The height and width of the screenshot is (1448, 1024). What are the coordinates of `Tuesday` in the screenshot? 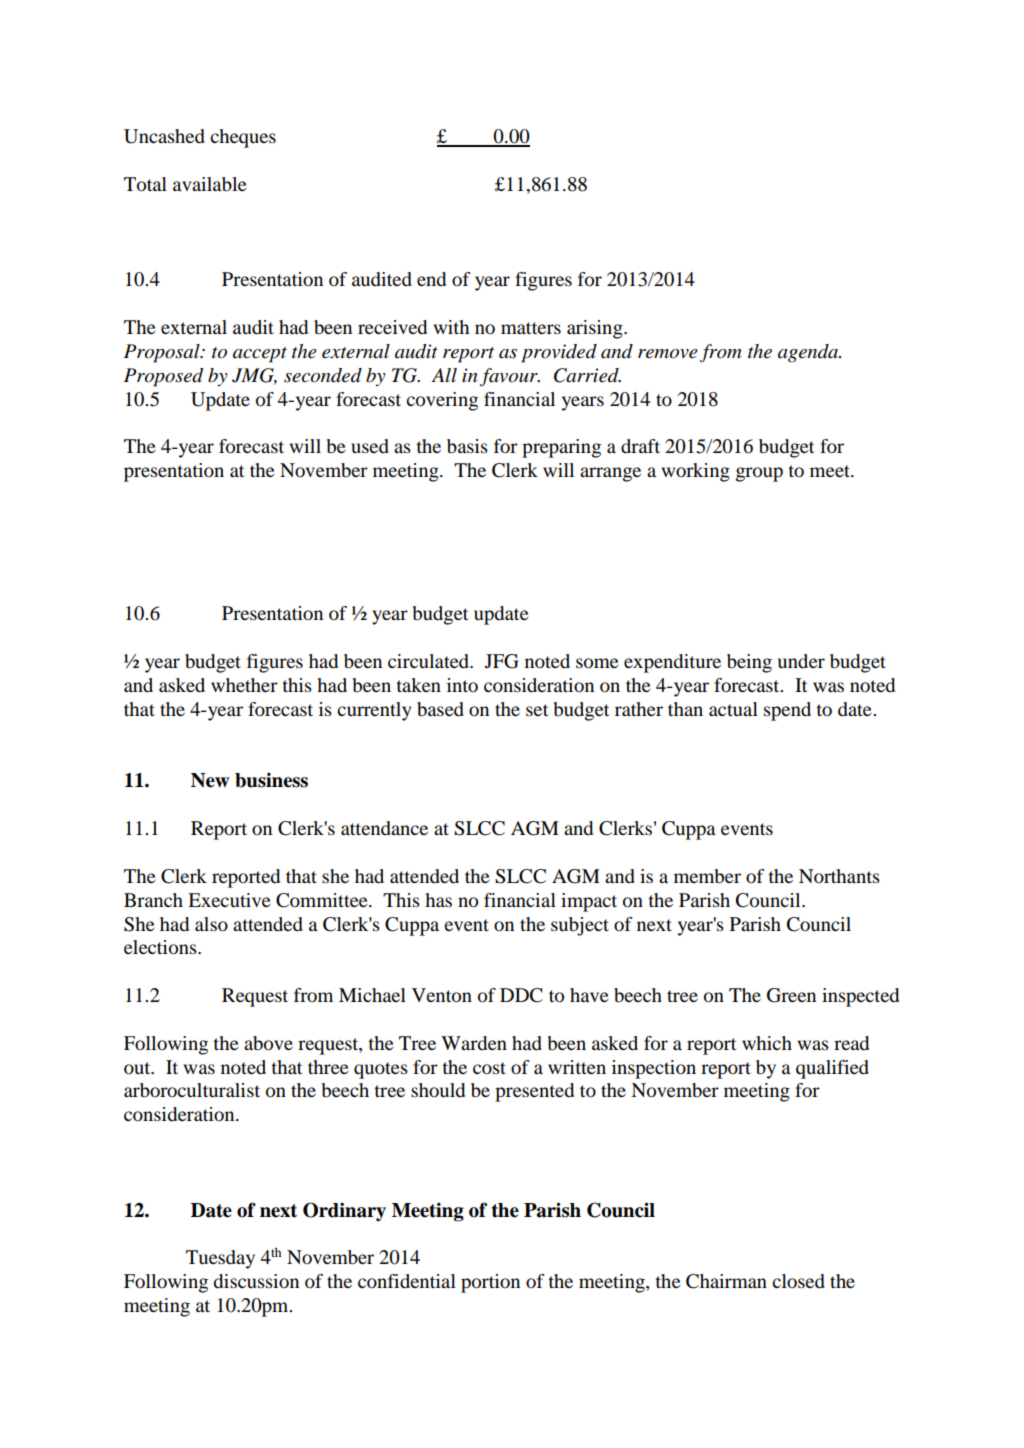 It's located at (220, 1259).
